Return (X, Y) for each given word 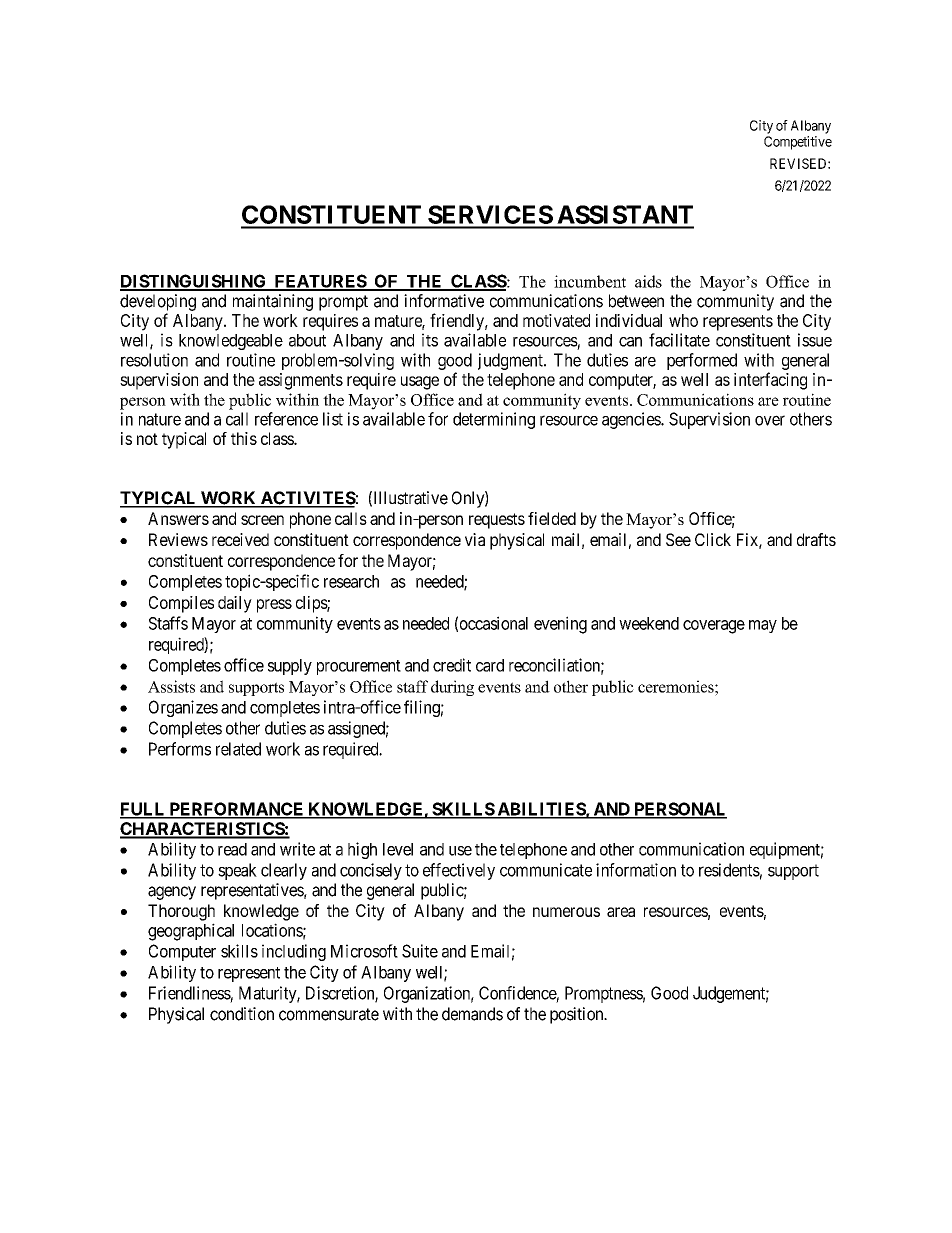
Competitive (798, 143)
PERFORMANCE (236, 810)
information (636, 870)
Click (713, 539)
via (475, 539)
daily (235, 604)
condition (242, 1014)
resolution (154, 360)
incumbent (590, 281)
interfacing (770, 381)
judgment (511, 361)
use (460, 851)
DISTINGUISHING (194, 282)
